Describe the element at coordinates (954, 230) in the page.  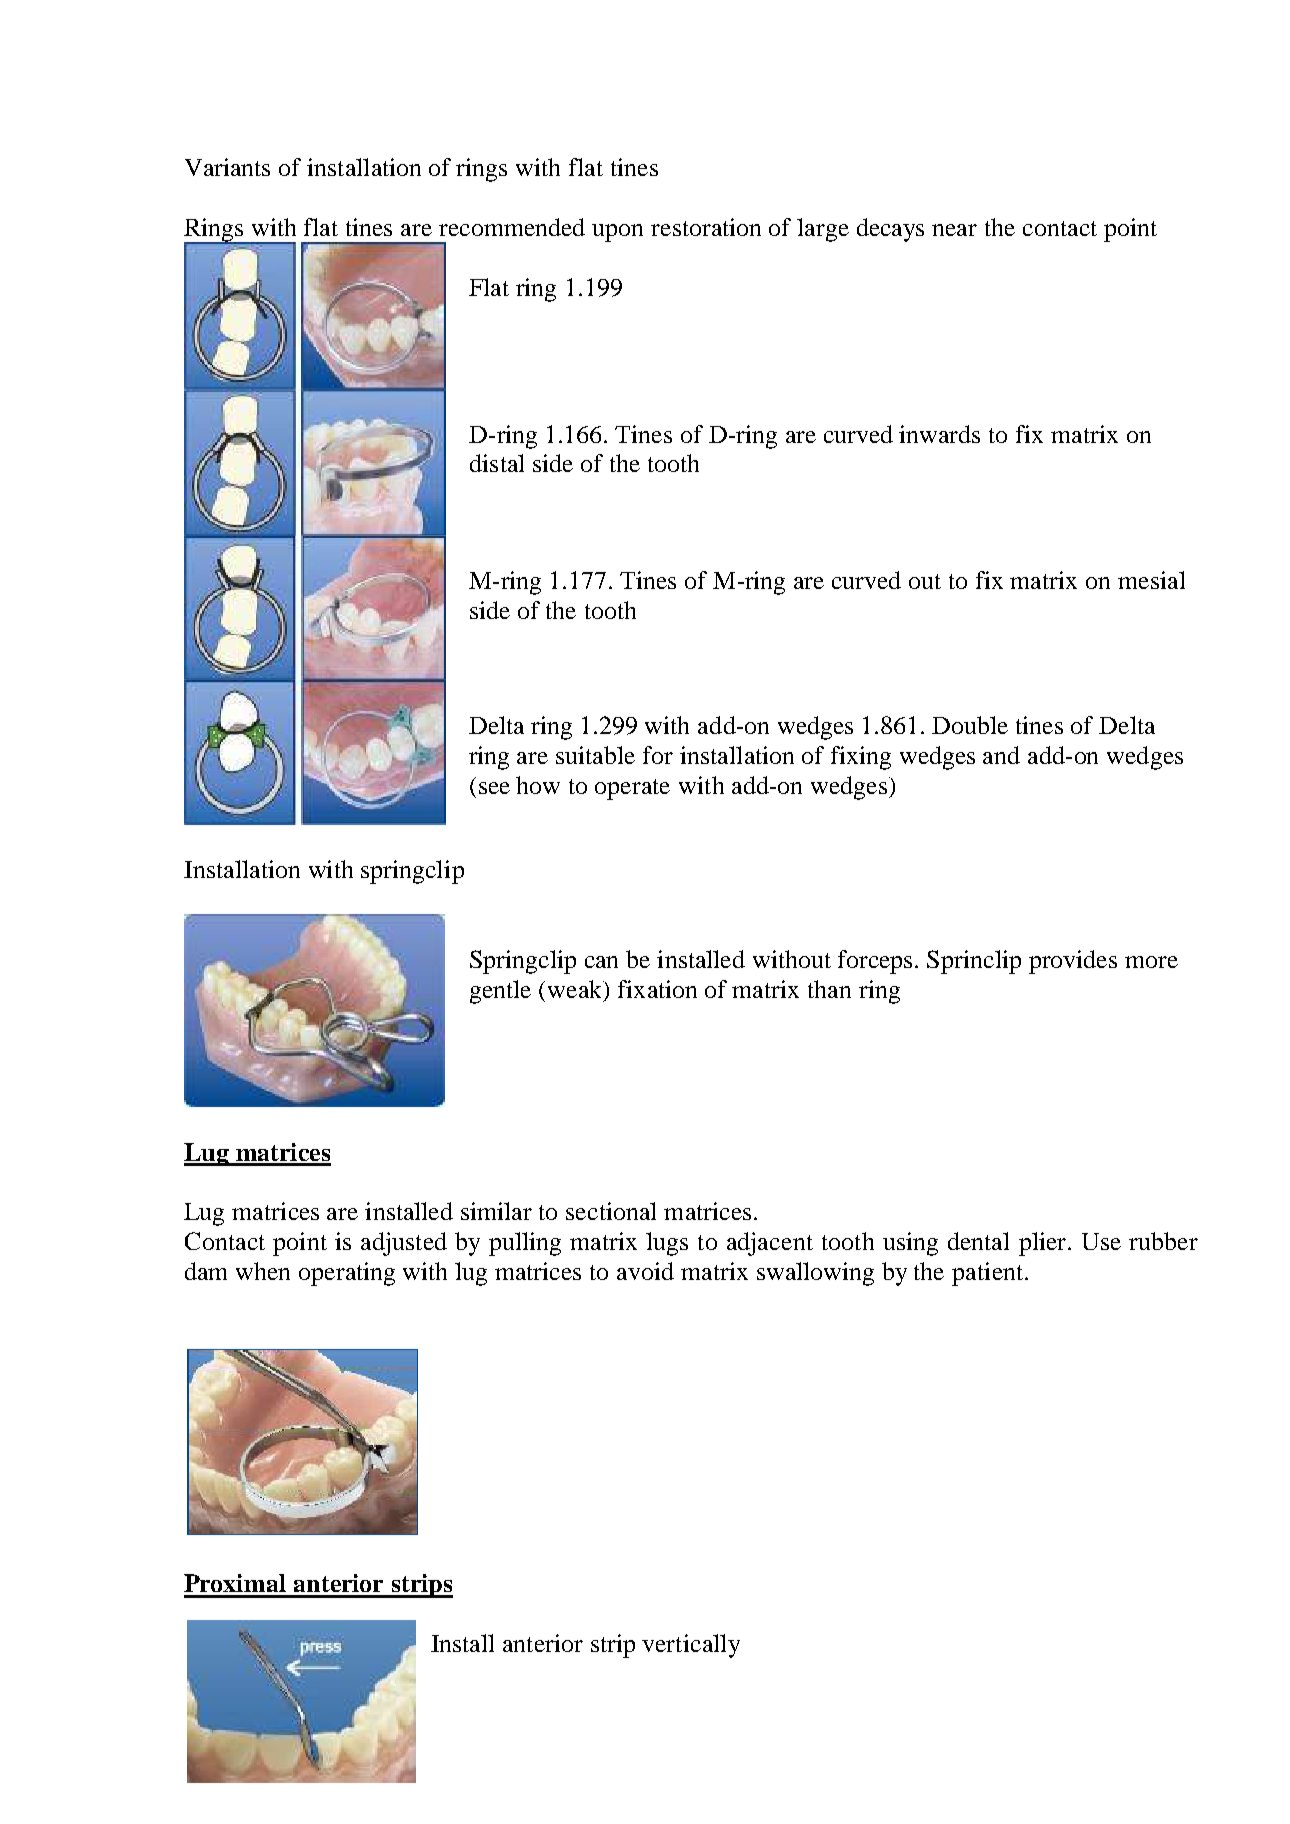
I see `near` at that location.
